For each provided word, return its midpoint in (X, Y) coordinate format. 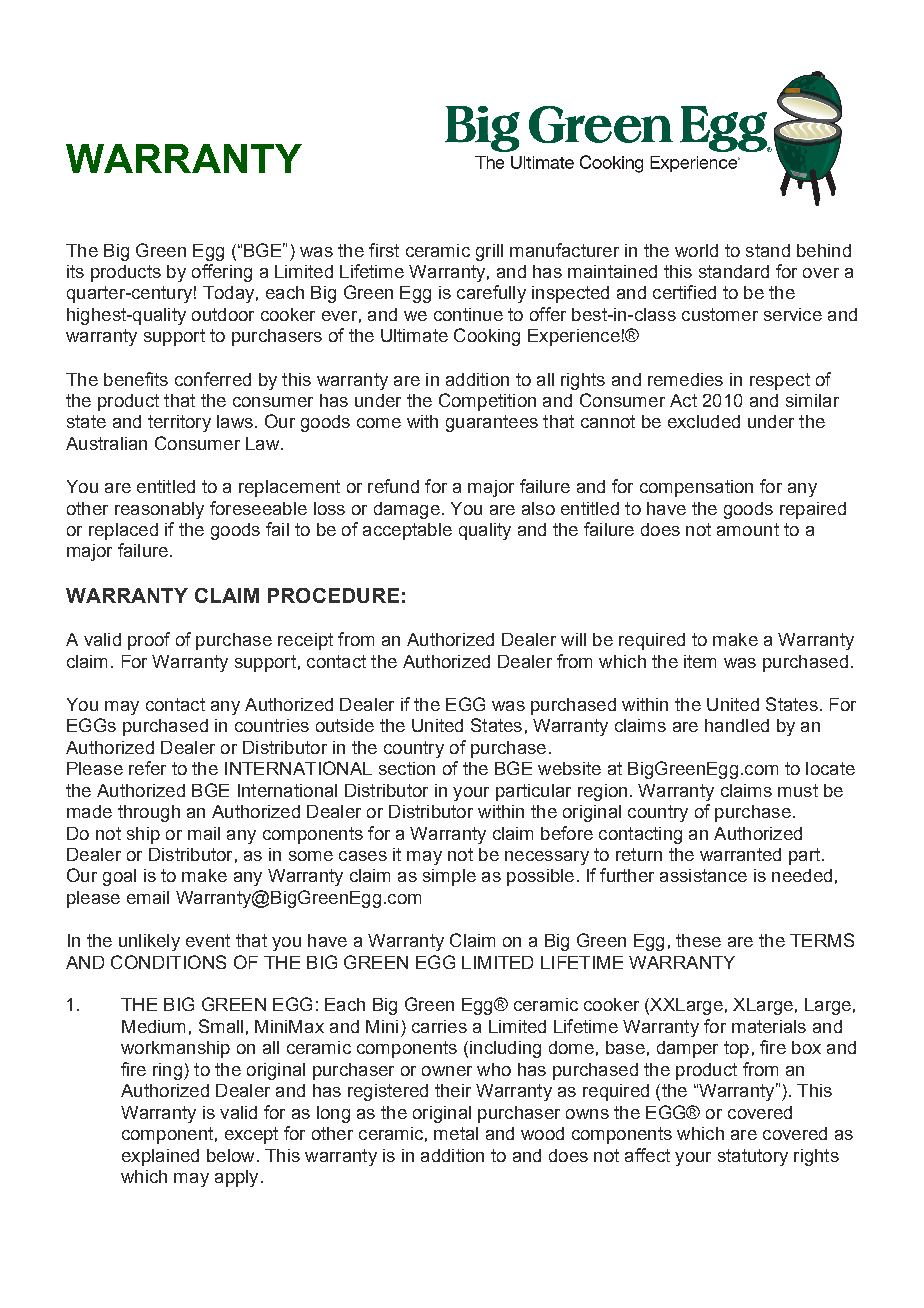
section (407, 768)
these (698, 940)
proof (149, 641)
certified (684, 292)
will (573, 639)
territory (179, 423)
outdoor (223, 314)
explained (160, 1157)
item (700, 661)
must (798, 790)
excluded (704, 421)
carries (439, 1026)
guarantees (492, 423)
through (149, 813)
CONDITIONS (168, 962)
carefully (491, 294)
